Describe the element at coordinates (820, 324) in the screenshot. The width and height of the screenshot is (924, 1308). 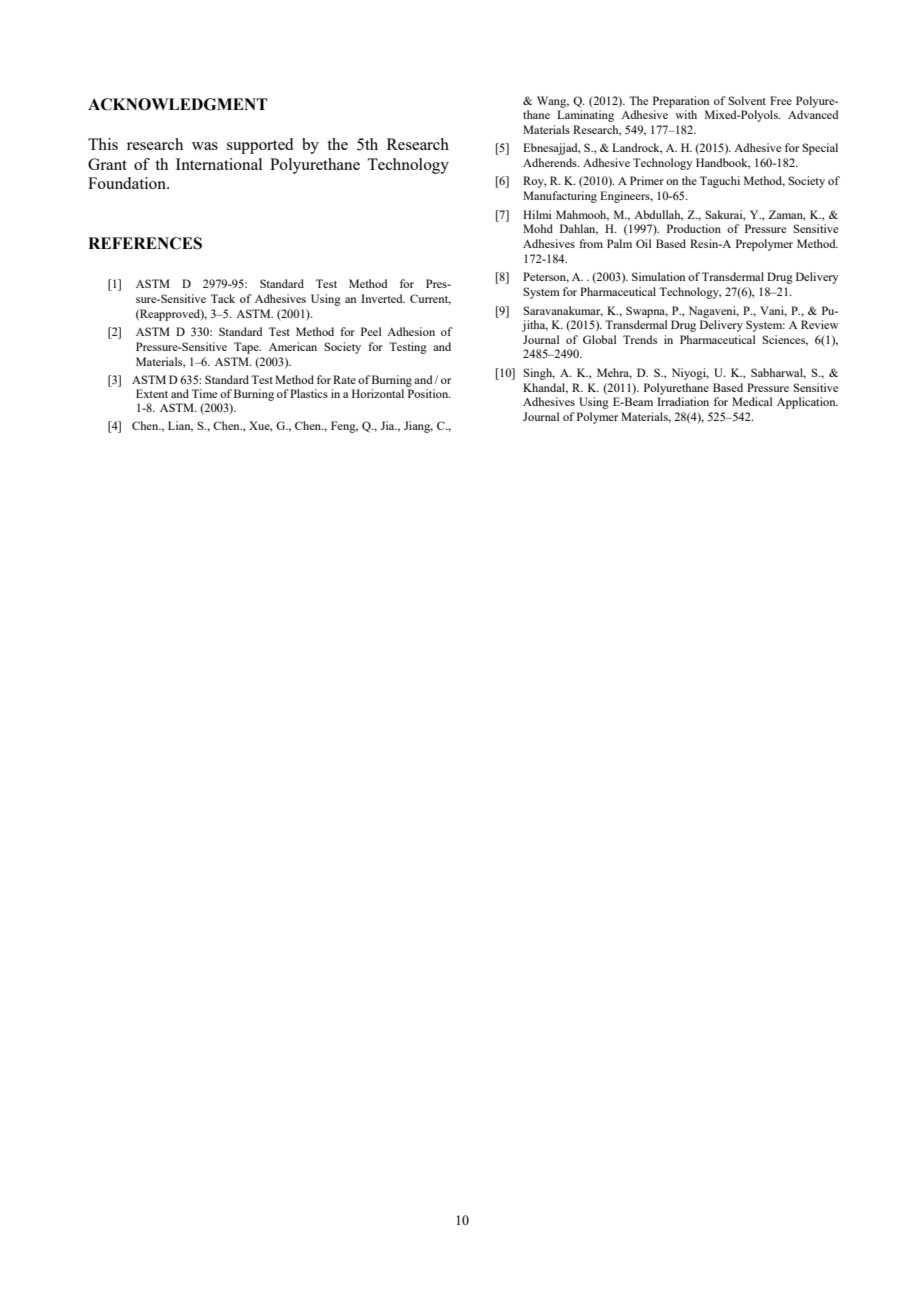
I see `Review` at that location.
